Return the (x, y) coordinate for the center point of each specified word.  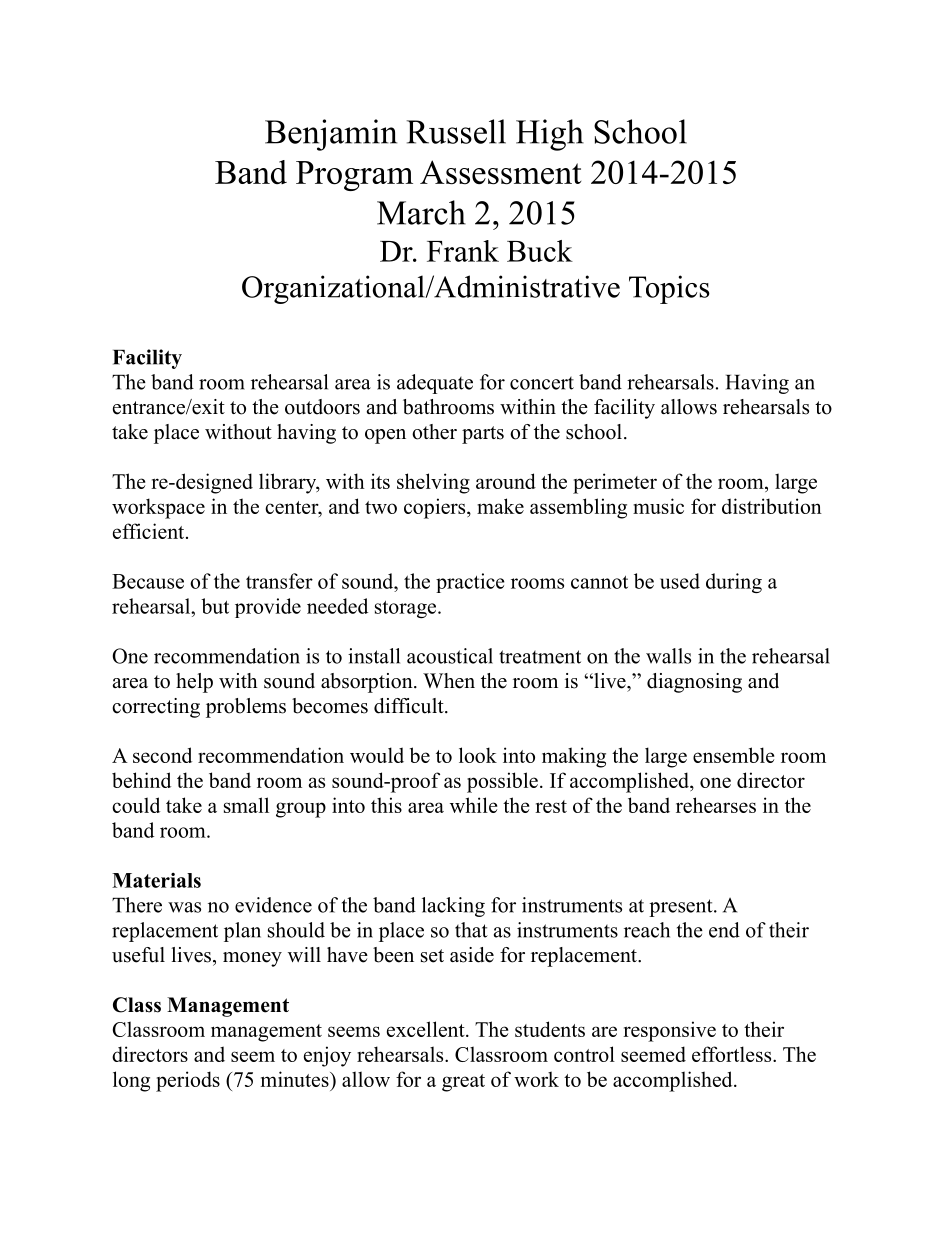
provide (268, 608)
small (246, 805)
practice (470, 583)
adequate (435, 384)
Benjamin (331, 135)
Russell (456, 131)
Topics (669, 289)
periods (188, 1081)
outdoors (322, 407)
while (473, 805)
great (463, 1083)
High (550, 135)
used (680, 581)
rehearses (716, 805)
